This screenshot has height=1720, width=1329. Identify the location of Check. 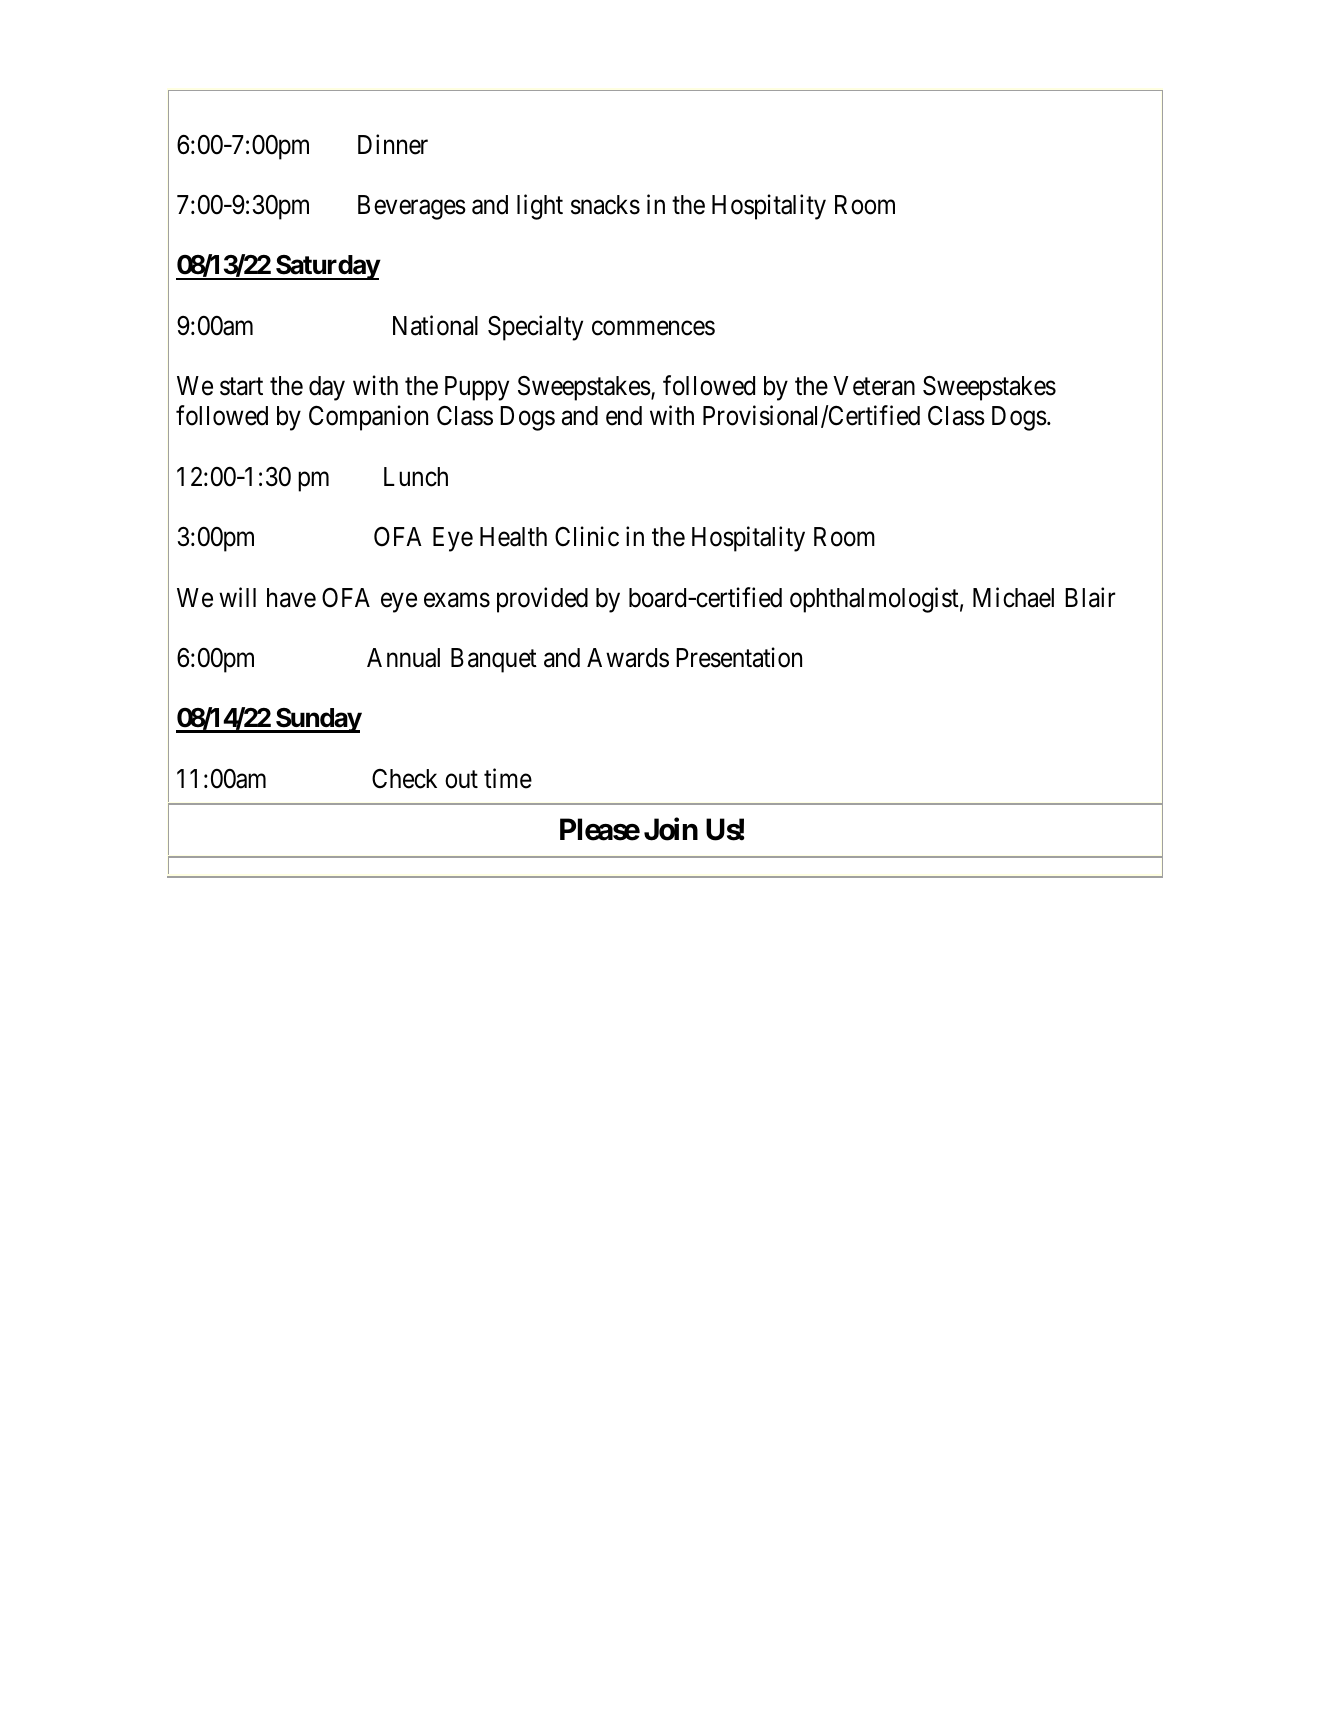
(404, 779).
